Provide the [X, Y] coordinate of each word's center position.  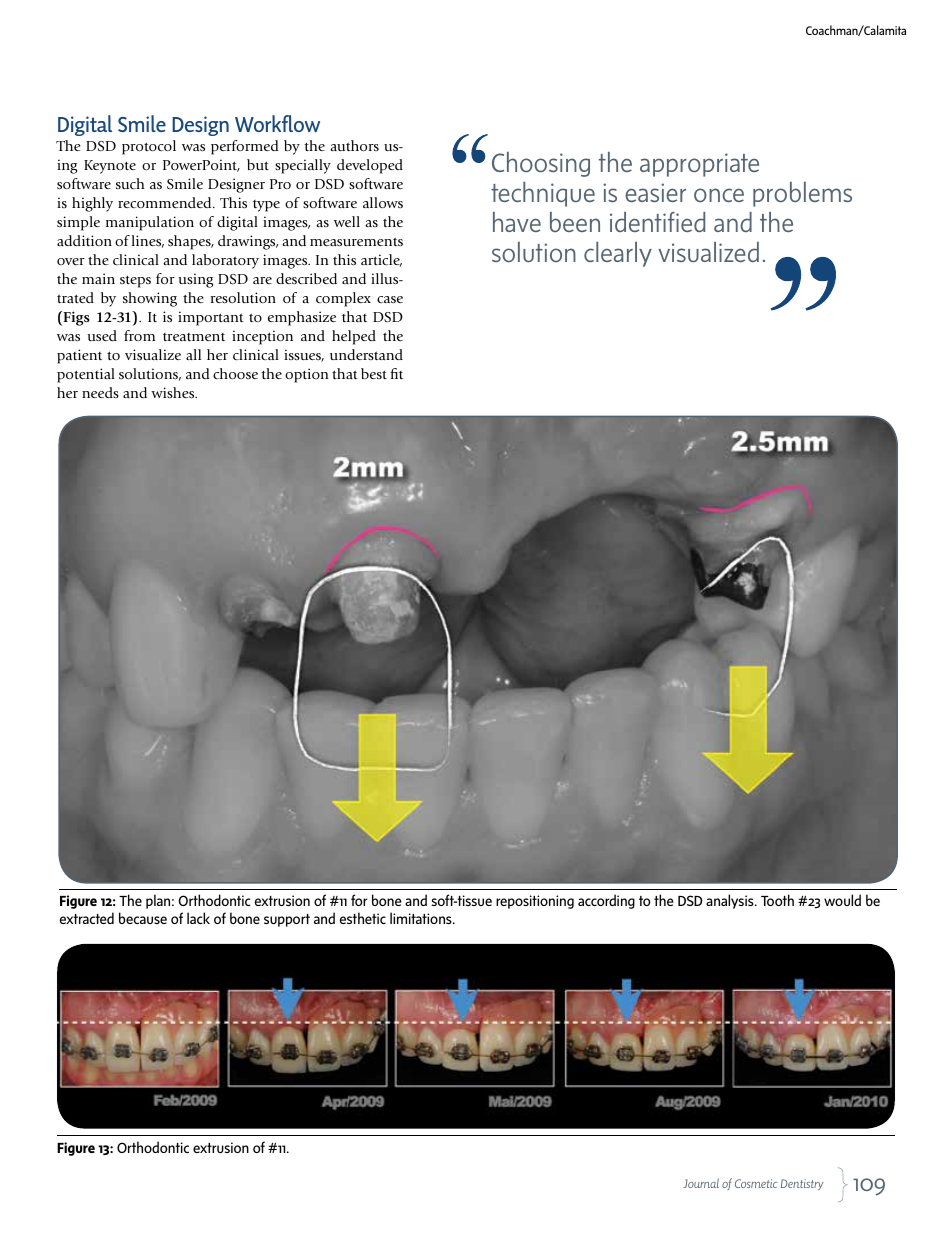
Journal [701, 1183]
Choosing [541, 164]
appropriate [699, 165]
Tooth [777, 900]
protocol [149, 147]
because [143, 918]
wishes [174, 392]
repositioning [535, 902]
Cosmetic [756, 1183]
